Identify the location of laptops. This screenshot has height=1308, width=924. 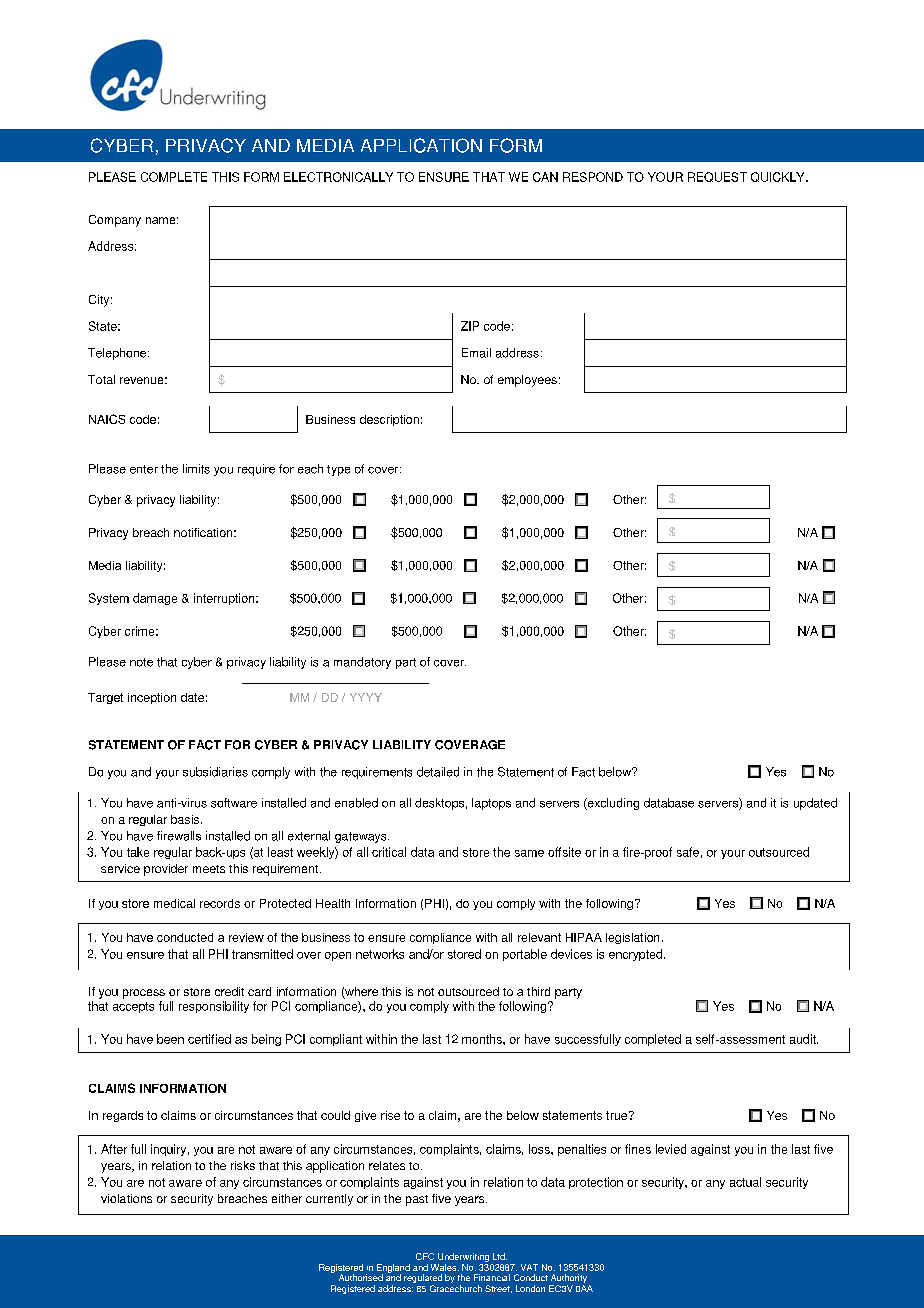
(491, 804).
